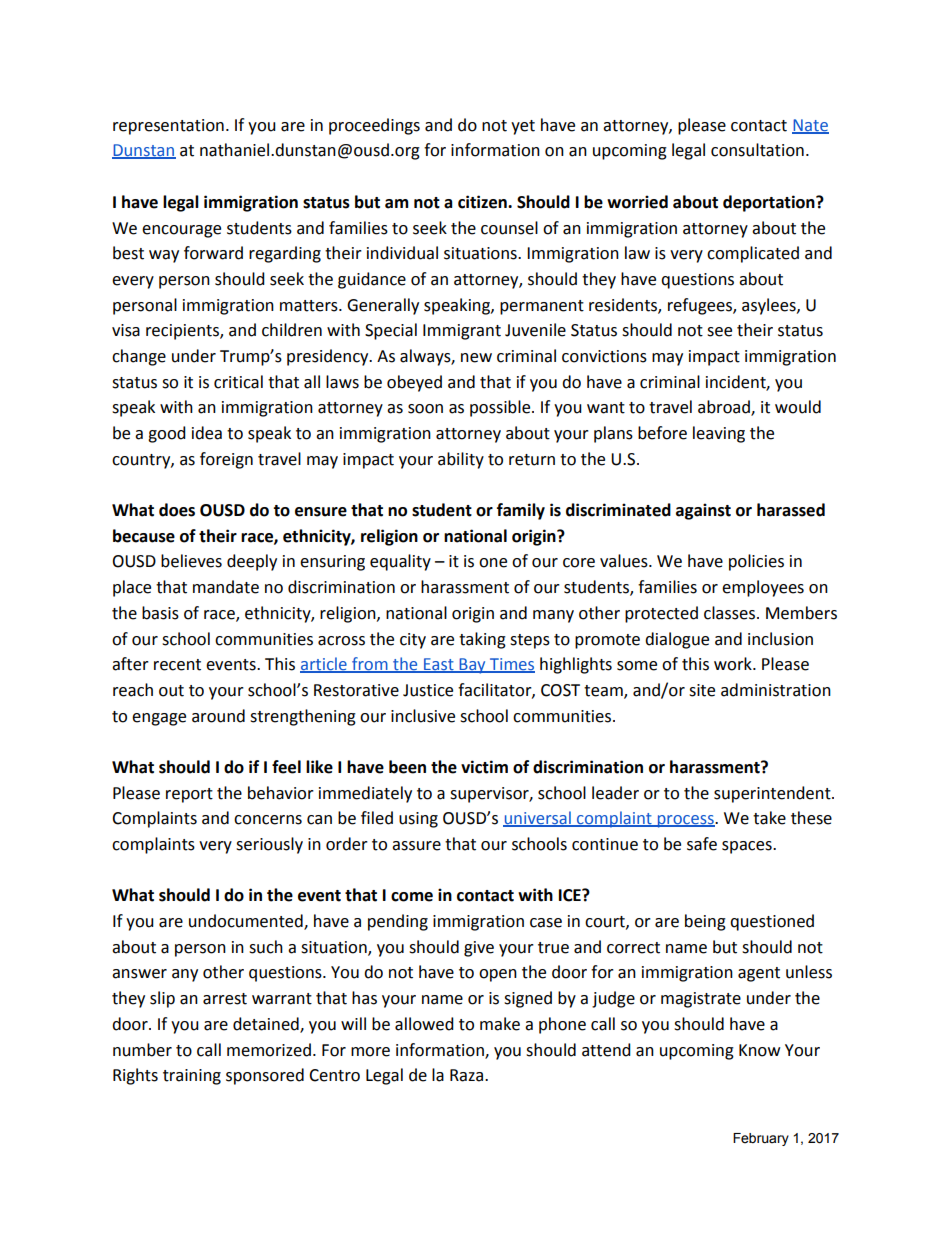  I want to click on possible, so click(501, 408).
